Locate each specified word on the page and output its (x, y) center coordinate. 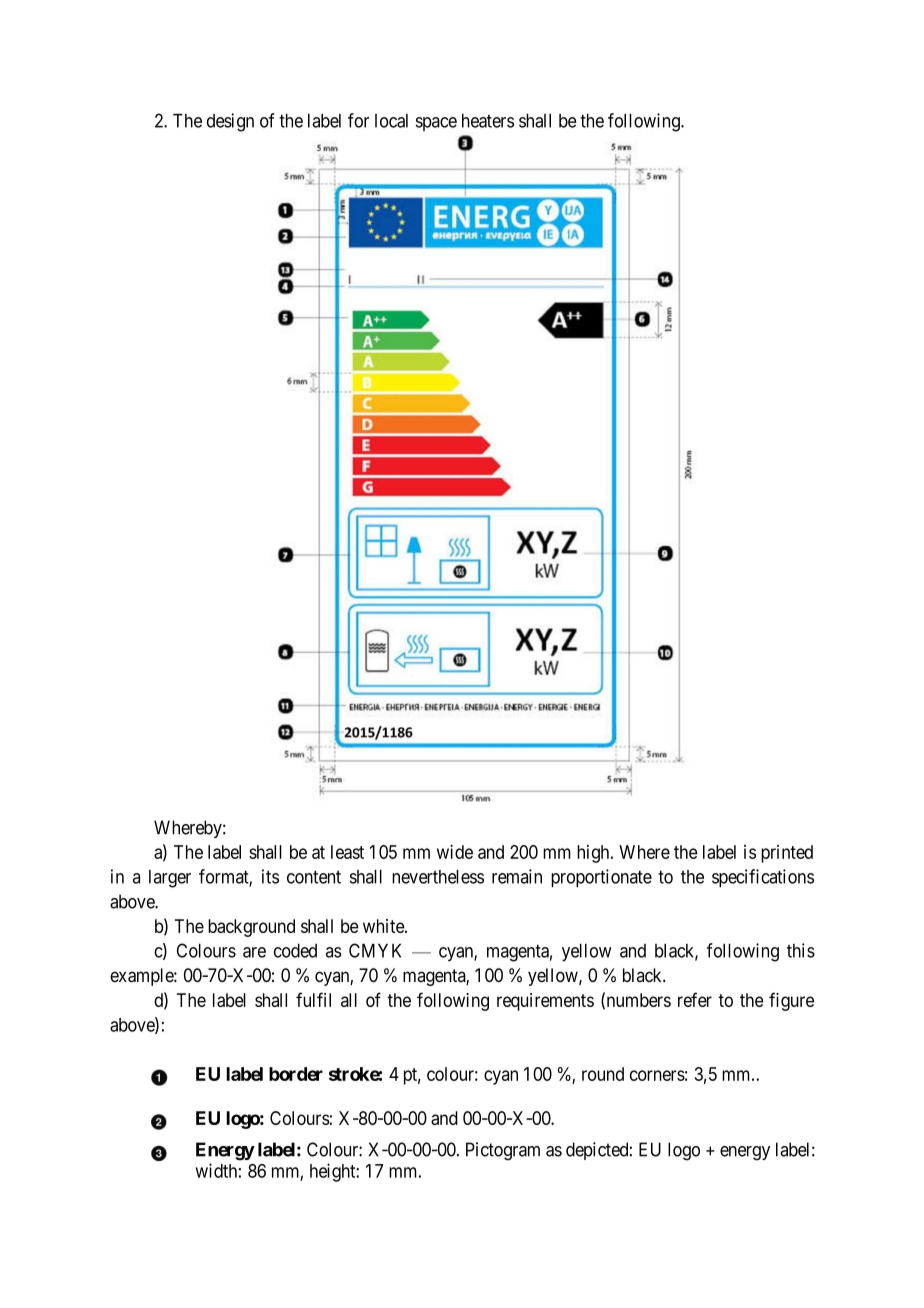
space (436, 124)
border (296, 1074)
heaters (488, 121)
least (347, 852)
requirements (545, 1002)
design (230, 122)
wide (455, 852)
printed (787, 854)
